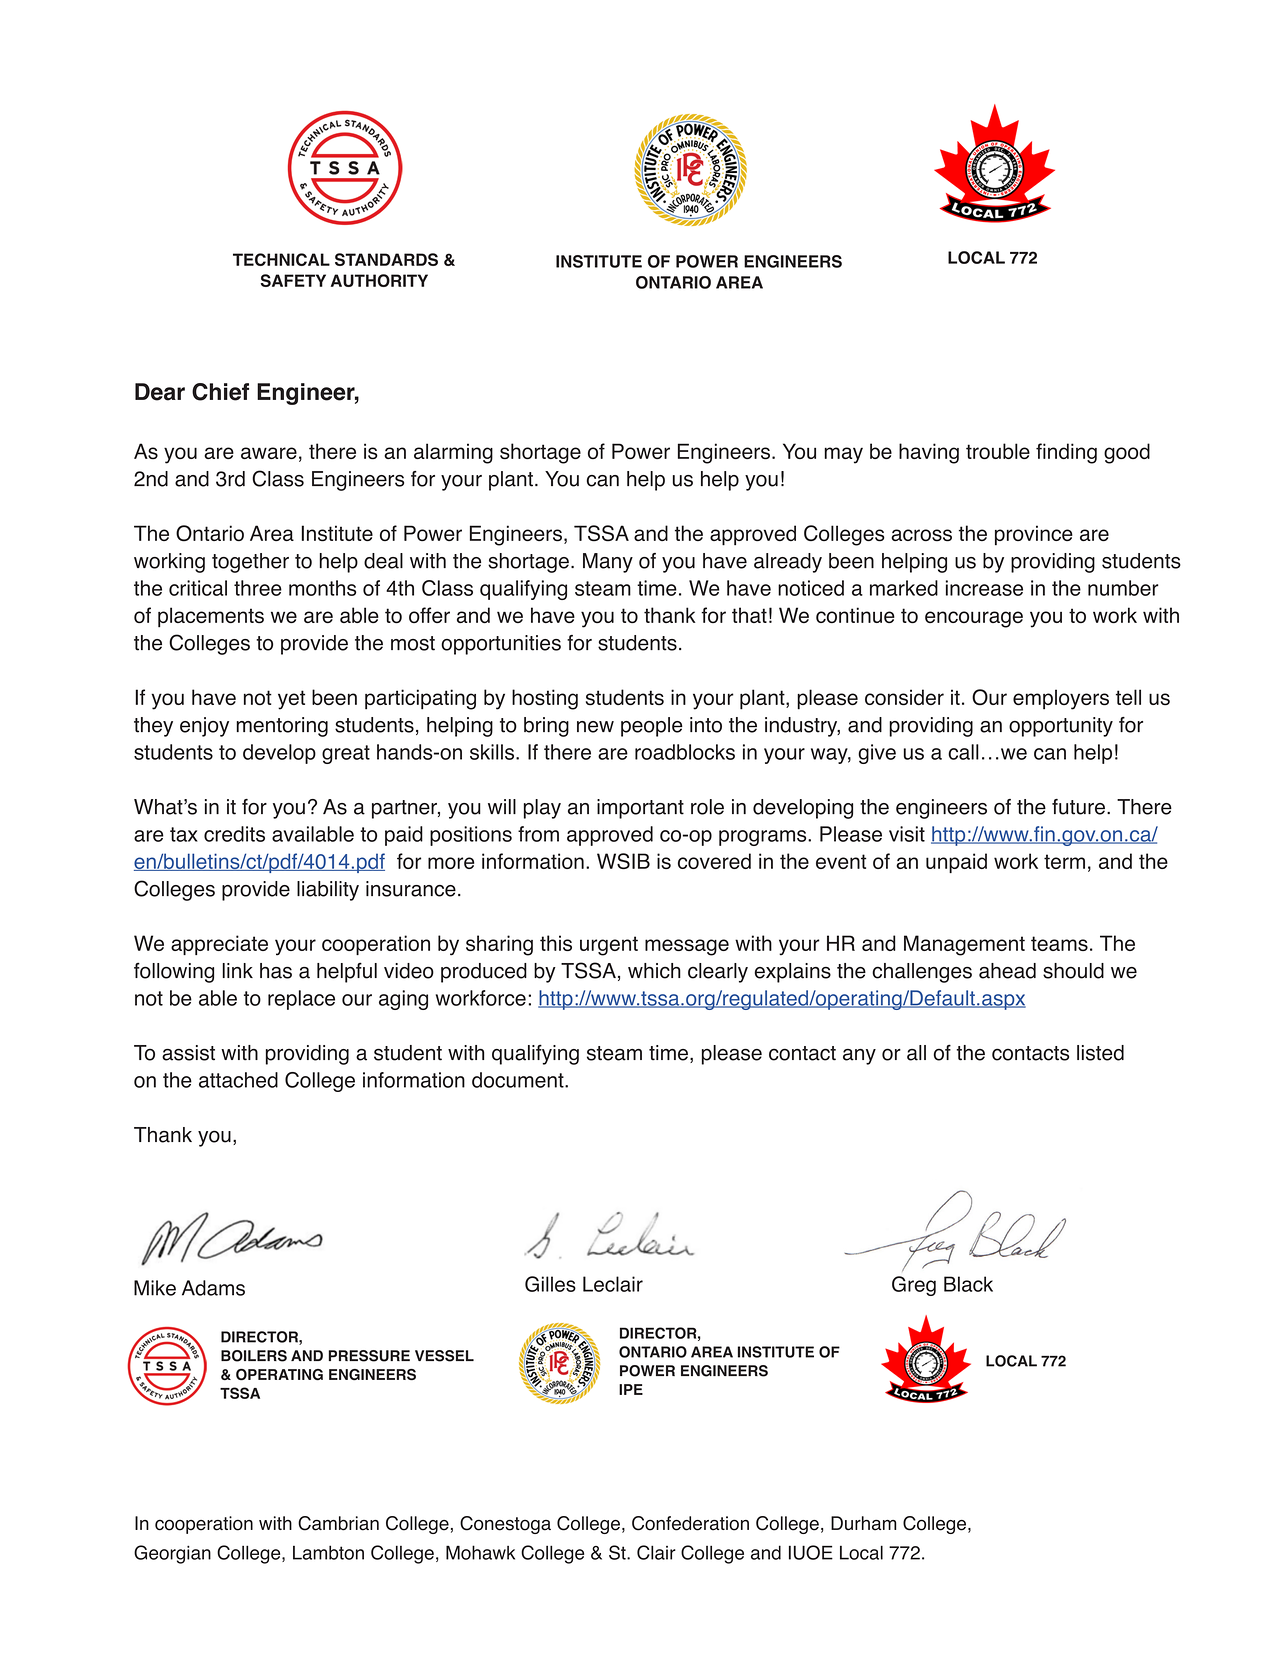 This document has height=1665, width=1287. What do you see at coordinates (968, 1284) in the document?
I see `Black` at bounding box center [968, 1284].
